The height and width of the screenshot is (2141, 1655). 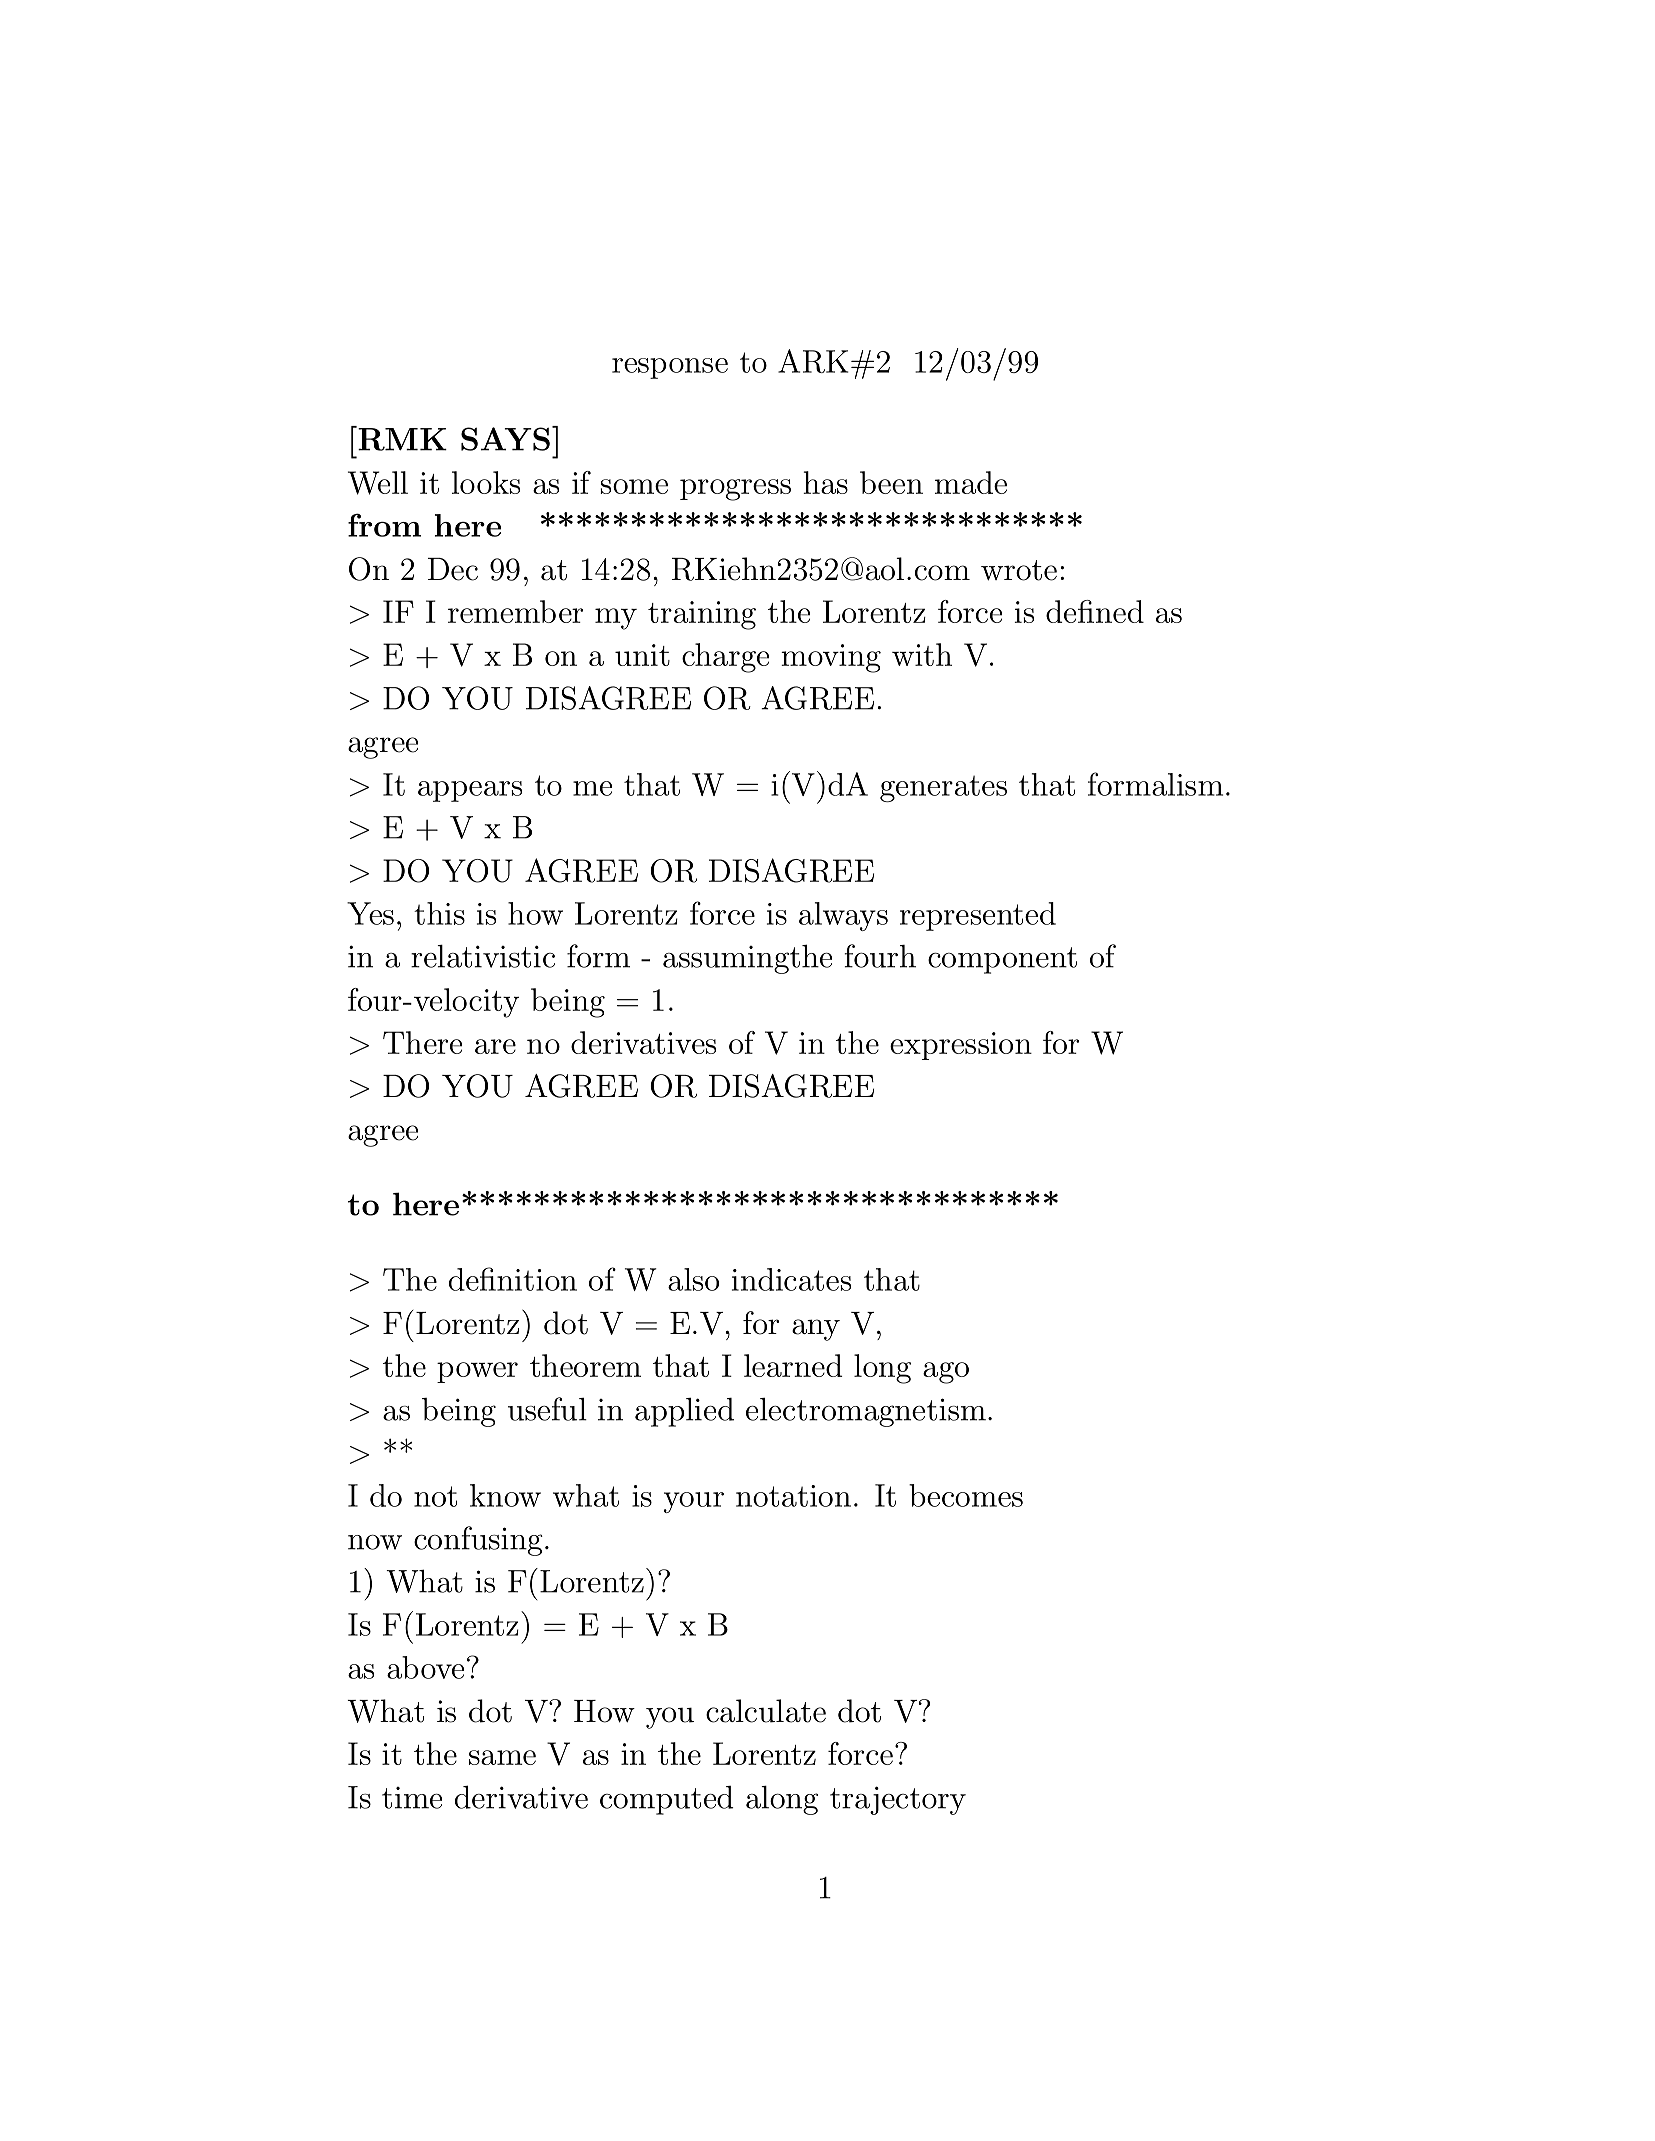 What do you see at coordinates (412, 1798) in the screenshot?
I see `time` at bounding box center [412, 1798].
